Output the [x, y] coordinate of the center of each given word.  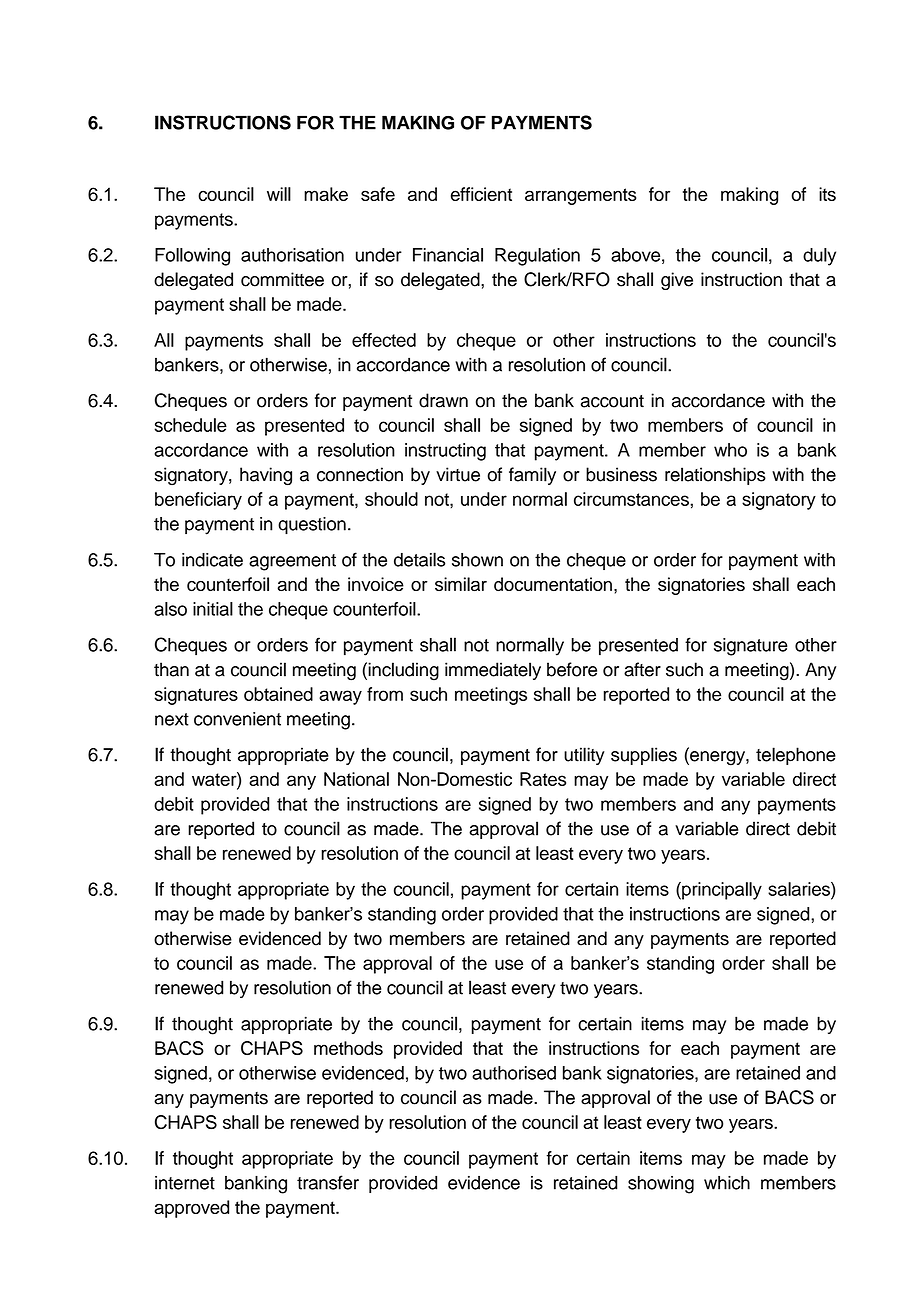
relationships [715, 476]
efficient [481, 194]
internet [185, 1183]
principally [721, 891]
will [279, 194]
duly [819, 257]
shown [477, 560]
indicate [212, 560]
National [356, 779]
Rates [543, 779]
